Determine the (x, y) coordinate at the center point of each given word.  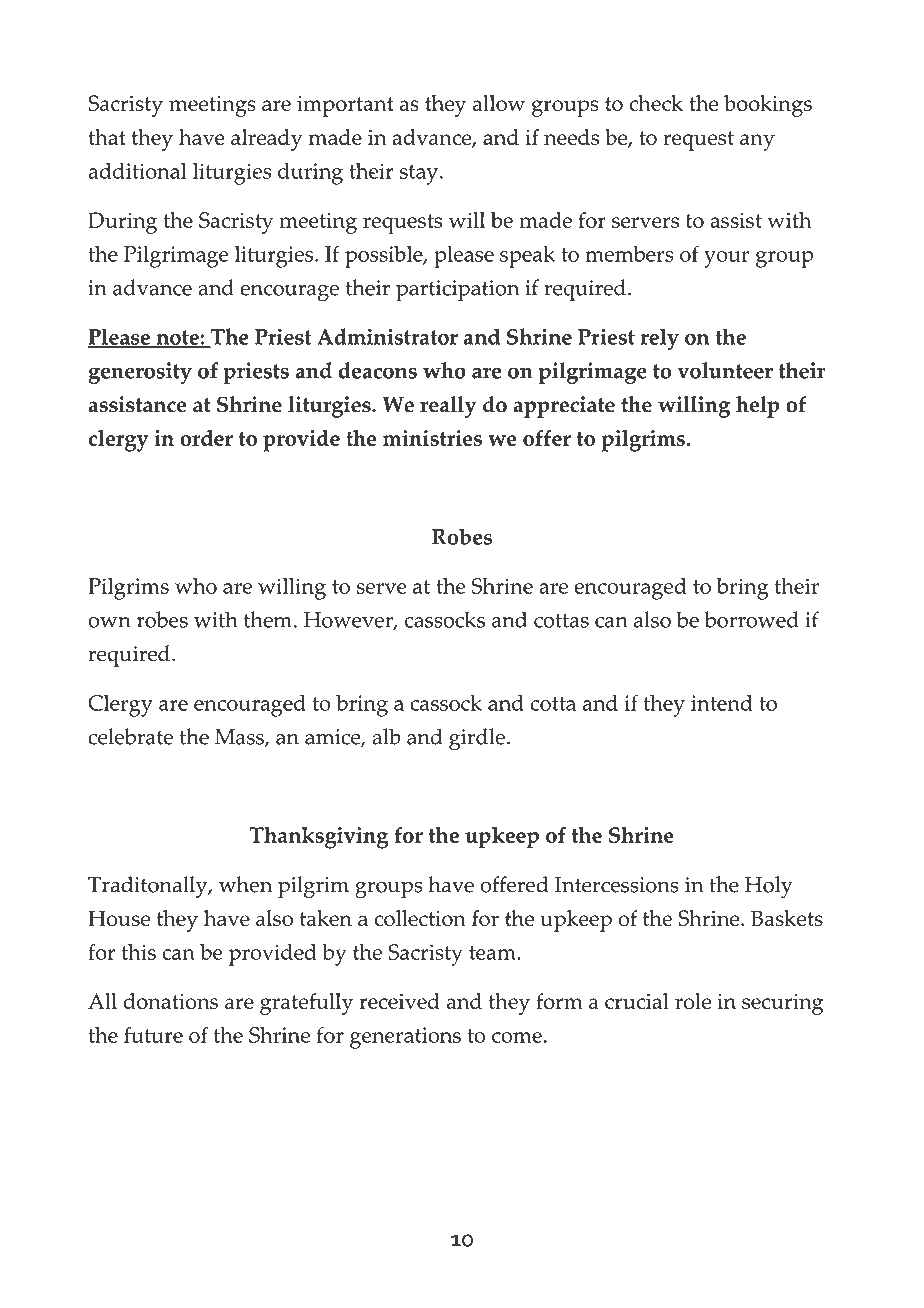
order (206, 438)
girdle (477, 739)
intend (722, 703)
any (757, 142)
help (758, 407)
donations (170, 1001)
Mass (240, 738)
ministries (432, 438)
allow (499, 103)
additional (137, 170)
